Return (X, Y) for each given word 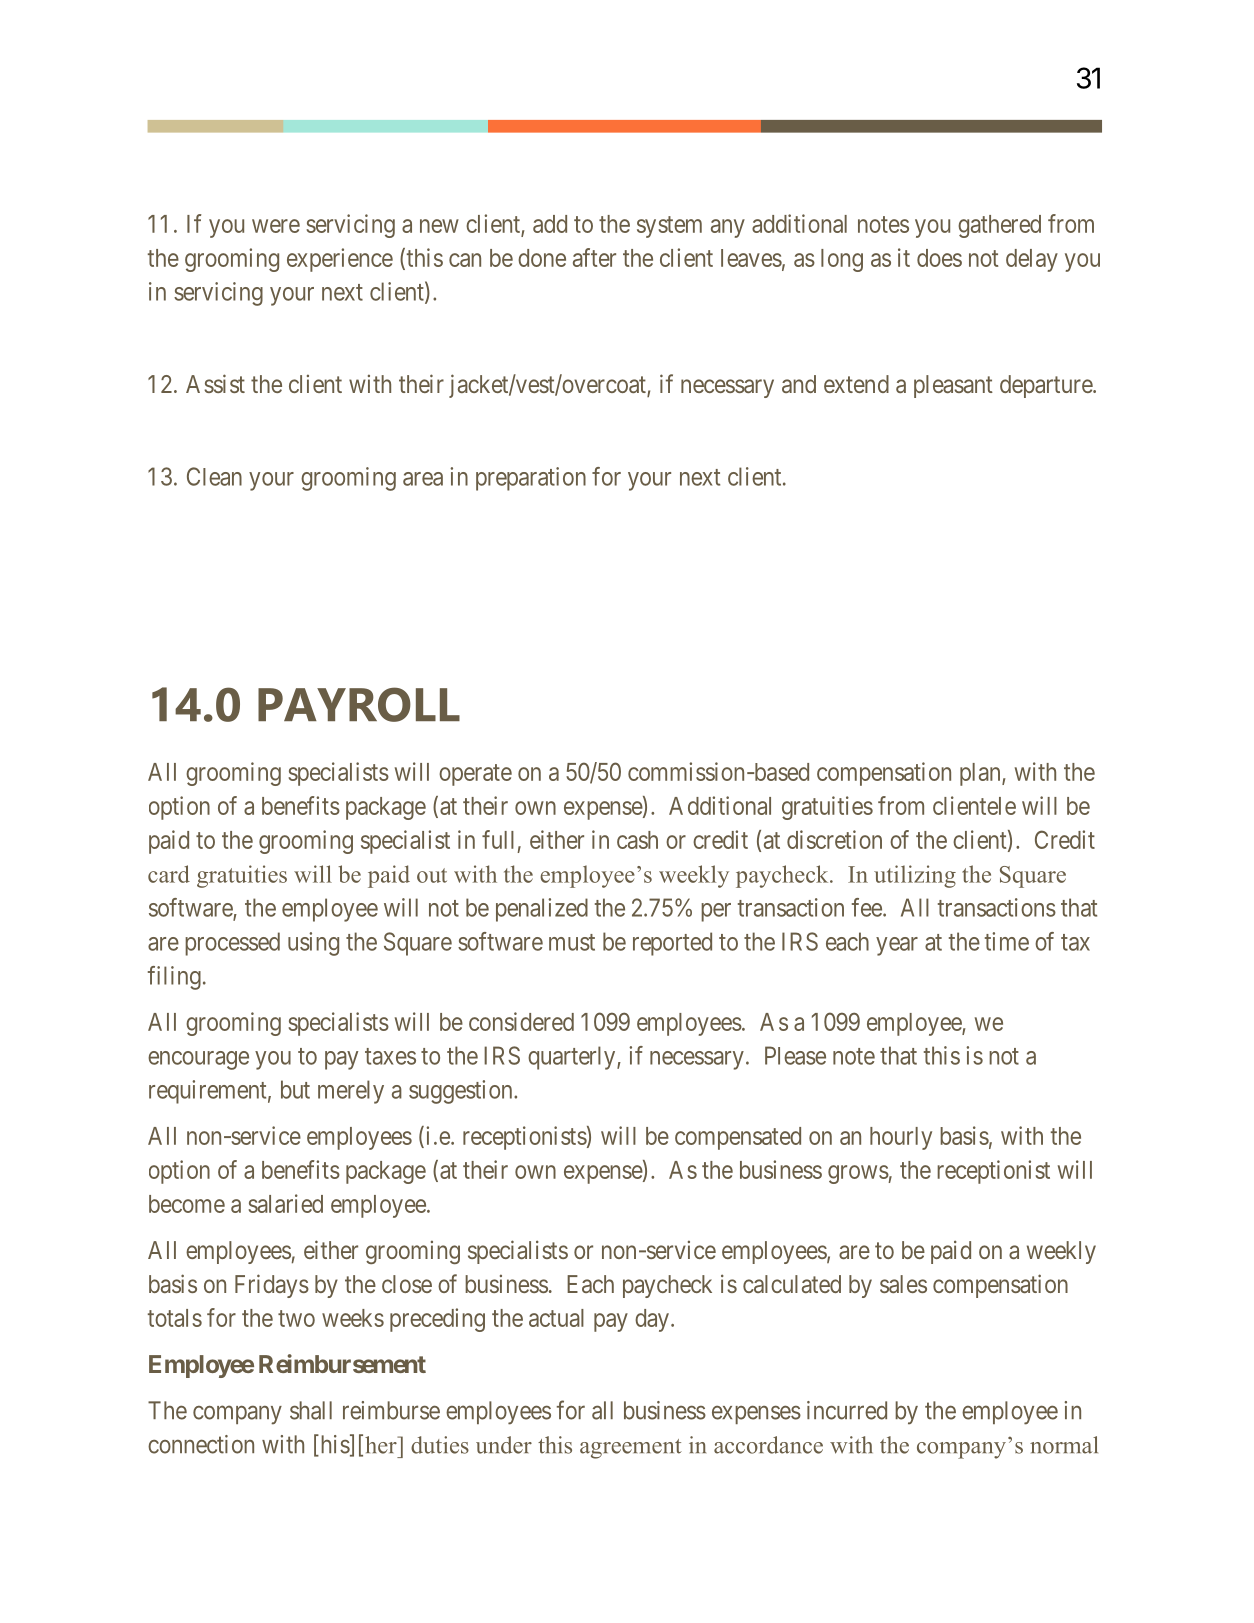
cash (637, 840)
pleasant (953, 386)
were (276, 226)
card (169, 874)
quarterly (573, 1058)
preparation (531, 479)
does (939, 258)
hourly (901, 1138)
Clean (214, 476)
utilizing (915, 876)
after (594, 257)
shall (311, 1410)
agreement (631, 1449)
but (295, 1089)
